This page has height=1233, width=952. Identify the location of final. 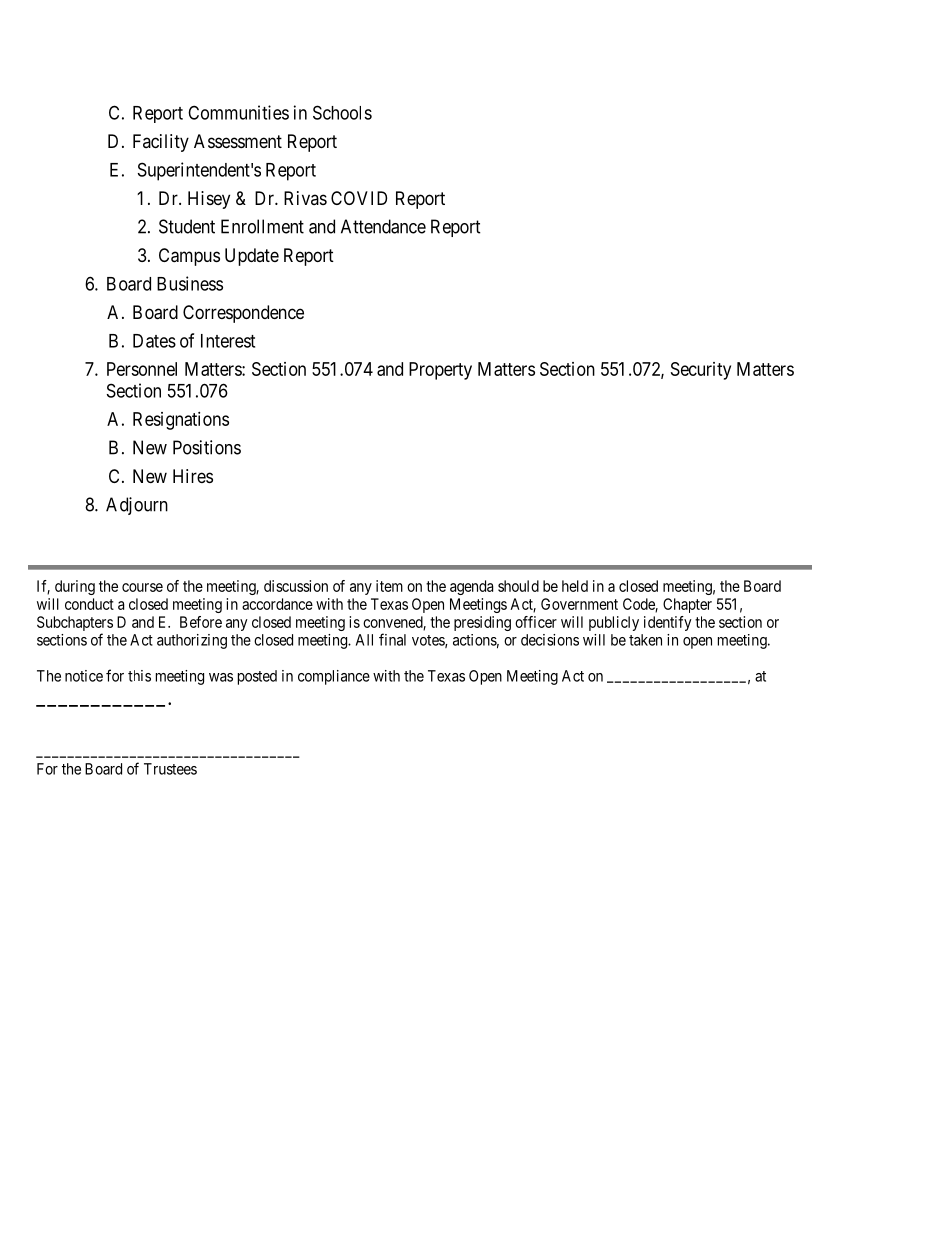
(392, 639).
